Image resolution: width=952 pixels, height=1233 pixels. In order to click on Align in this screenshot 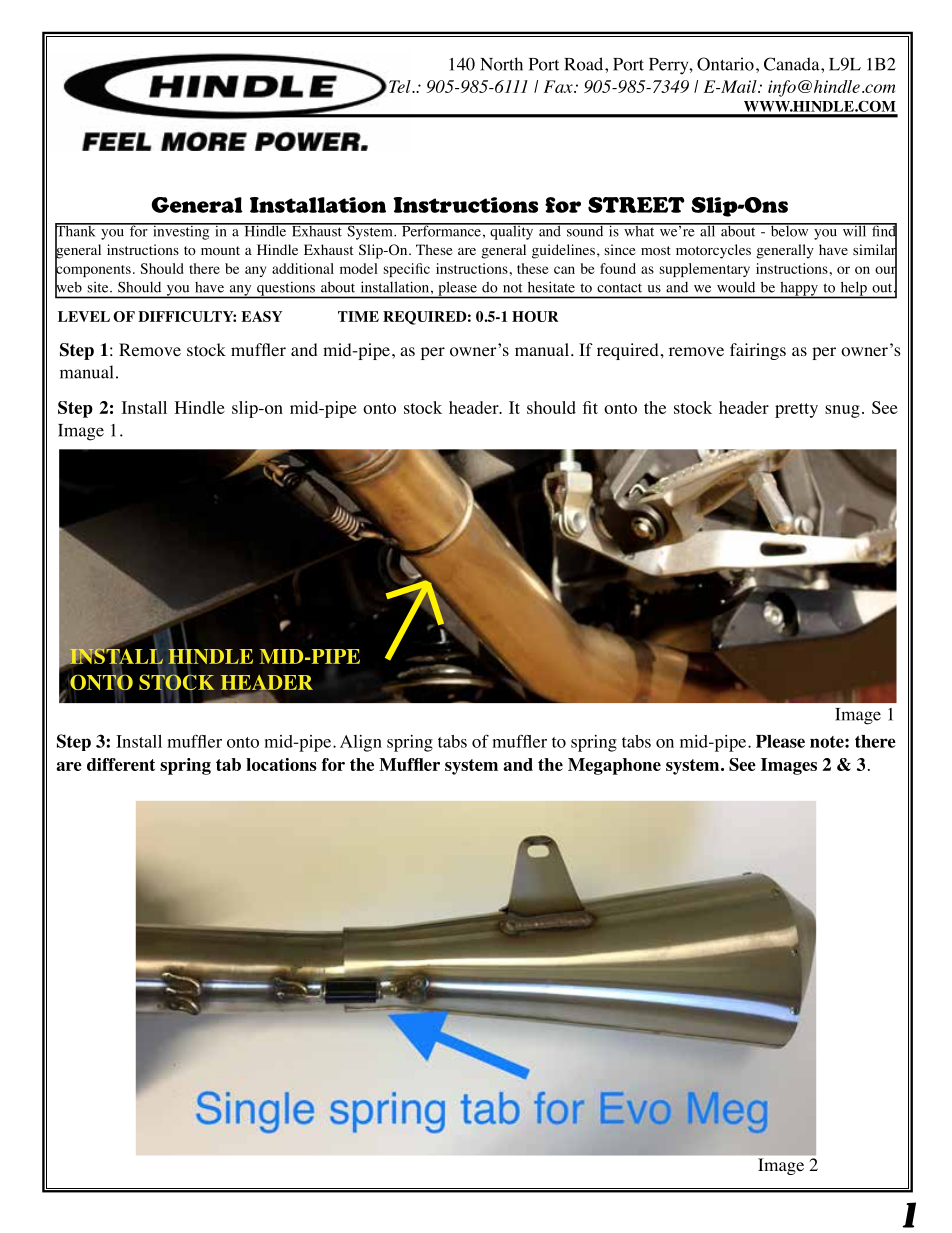, I will do `click(361, 743)`.
